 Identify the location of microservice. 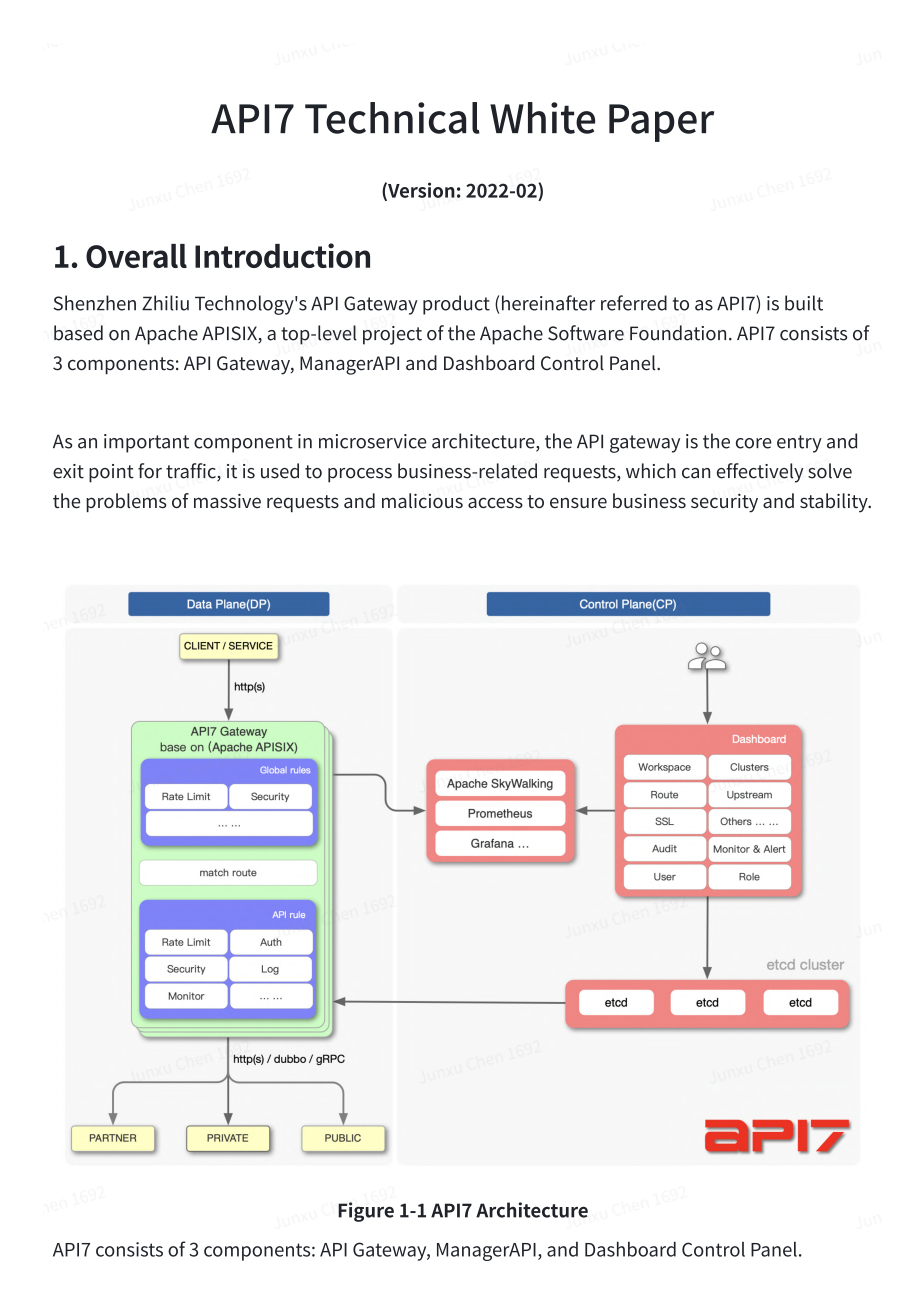
(373, 441).
